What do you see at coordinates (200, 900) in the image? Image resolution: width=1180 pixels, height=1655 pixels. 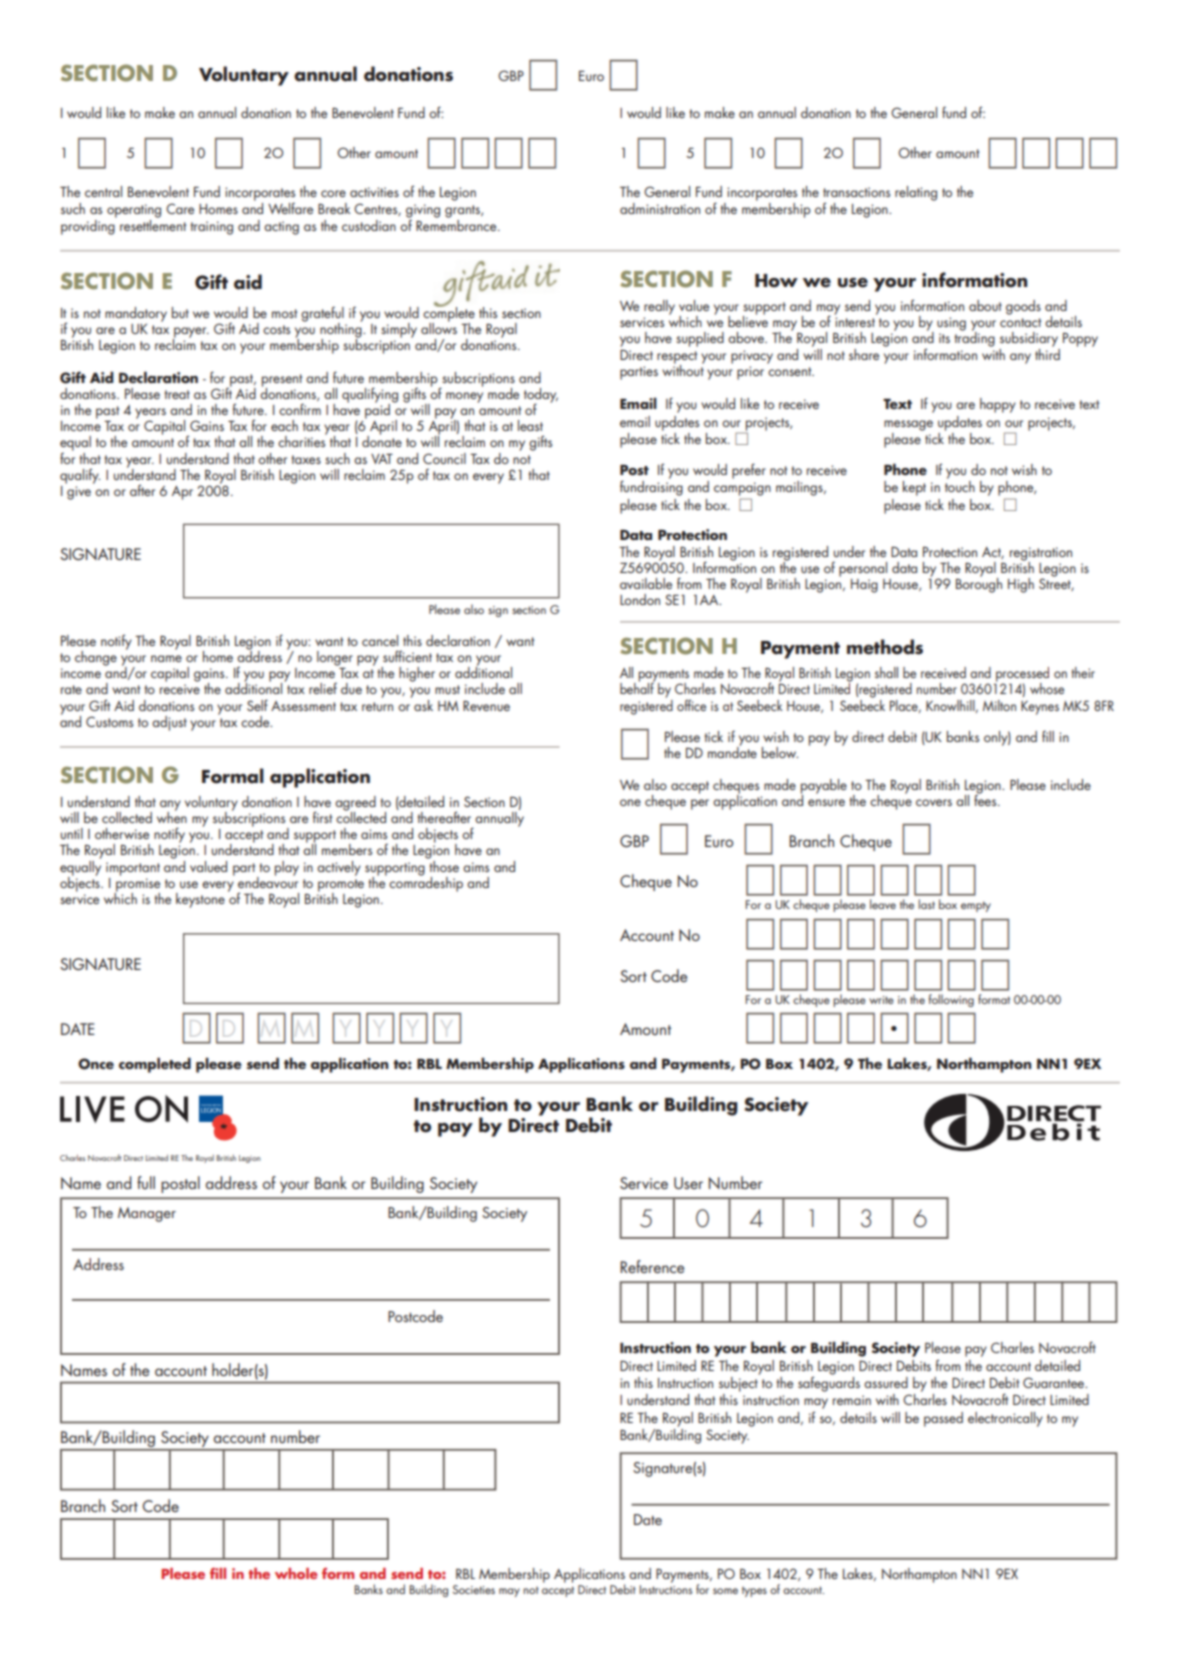 I see `keystone` at bounding box center [200, 900].
